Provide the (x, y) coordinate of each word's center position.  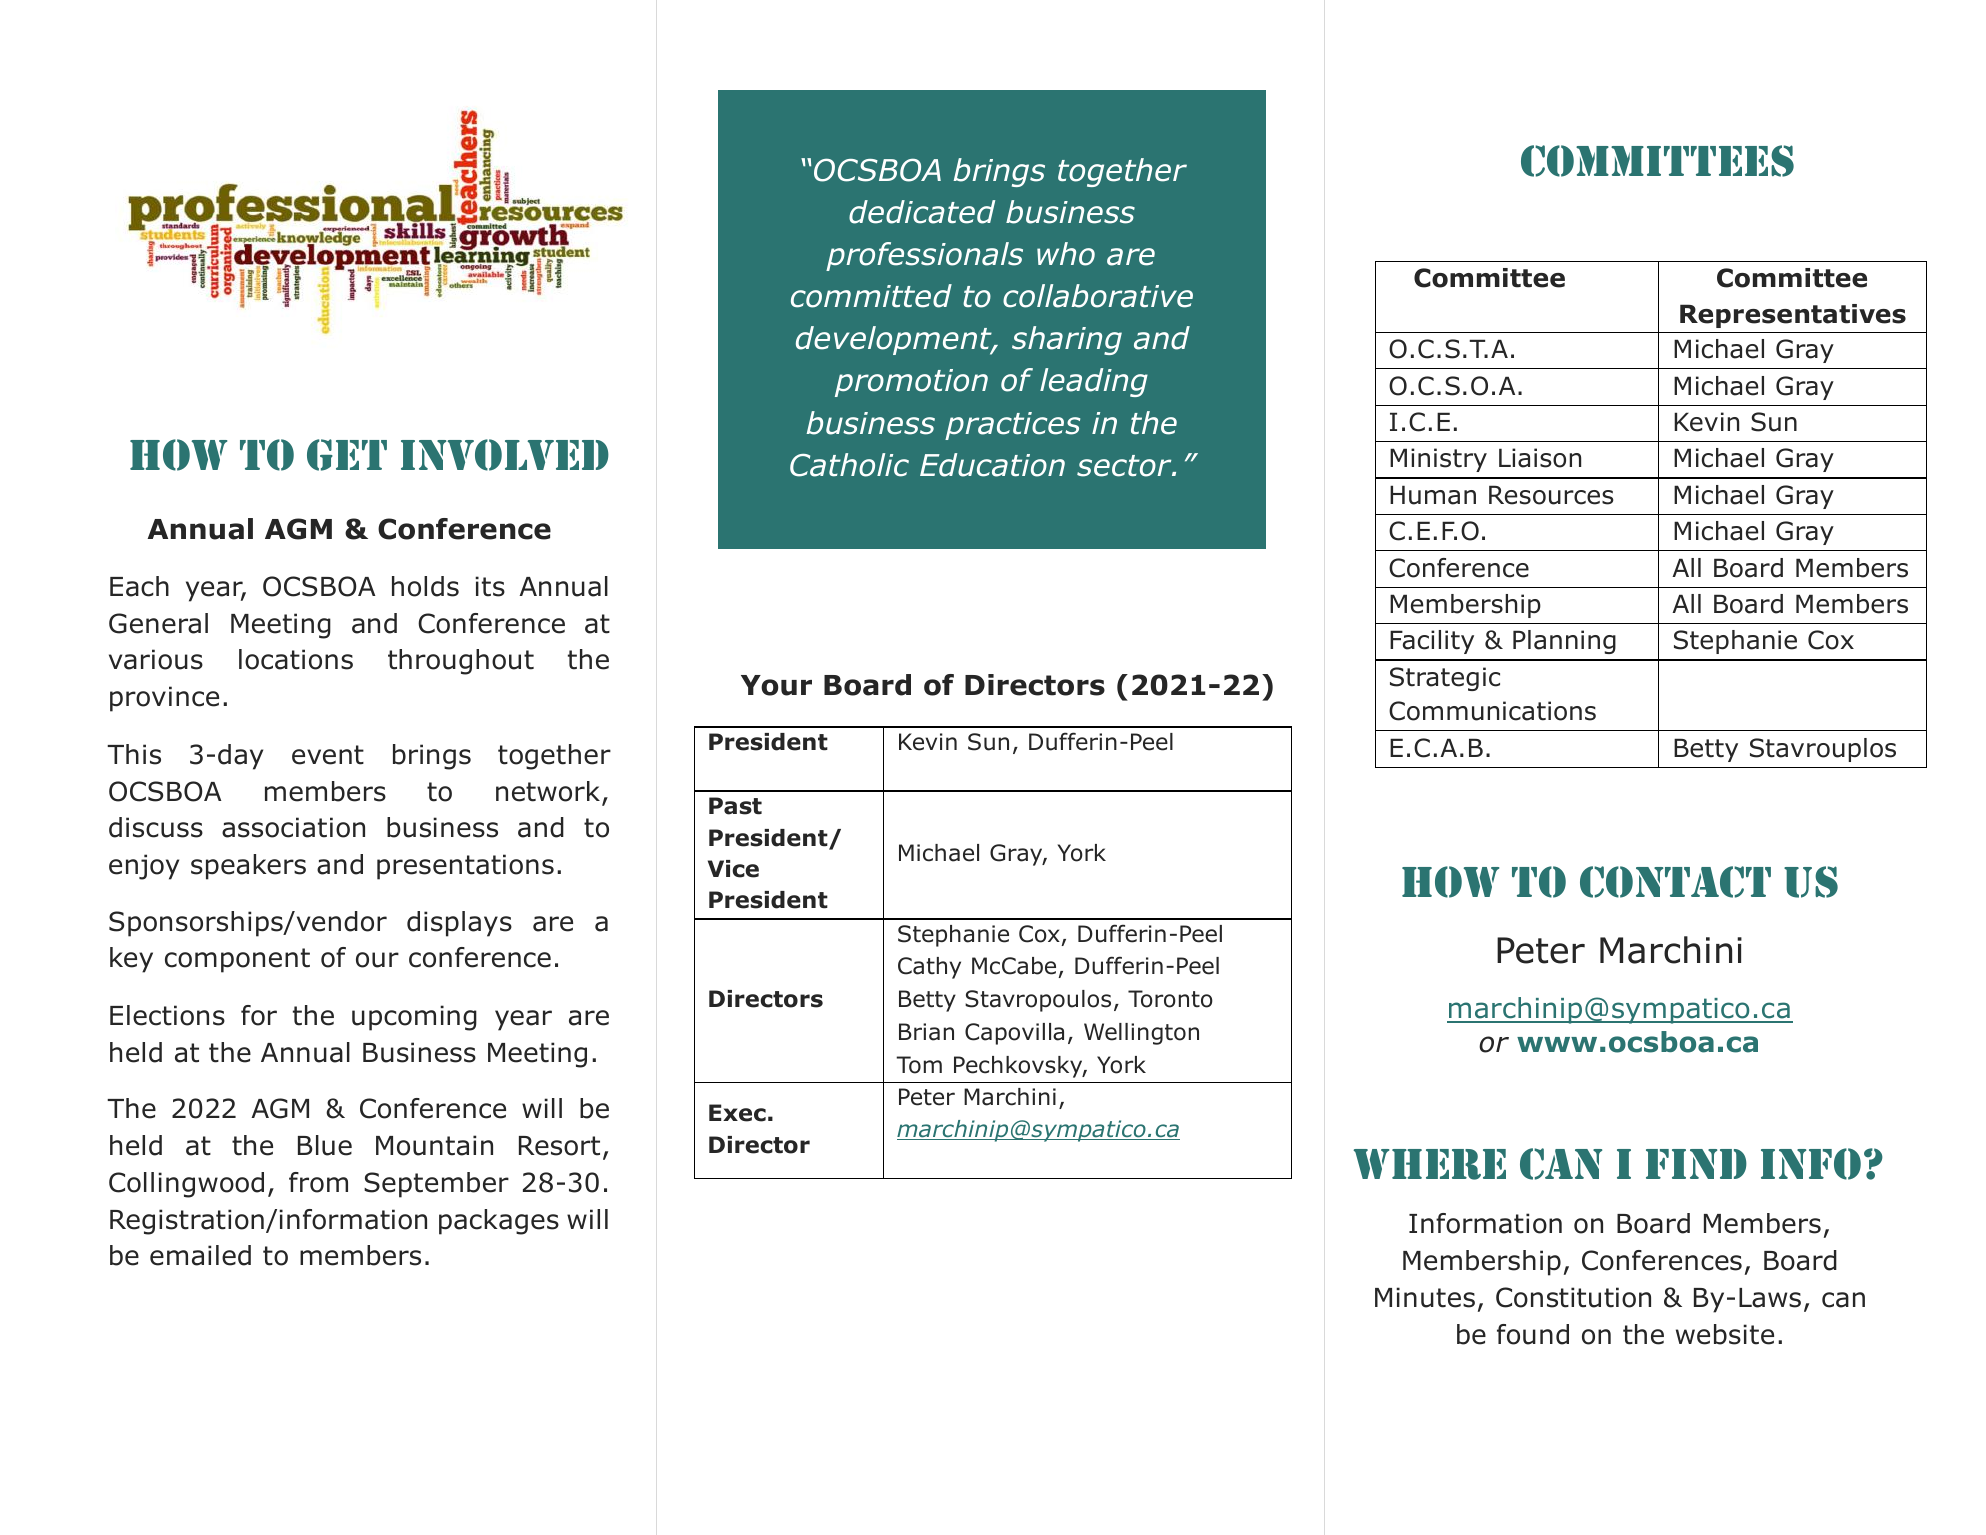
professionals (924, 256)
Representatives (1793, 316)
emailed (200, 1255)
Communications (1492, 711)
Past (735, 806)
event (328, 755)
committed (871, 296)
